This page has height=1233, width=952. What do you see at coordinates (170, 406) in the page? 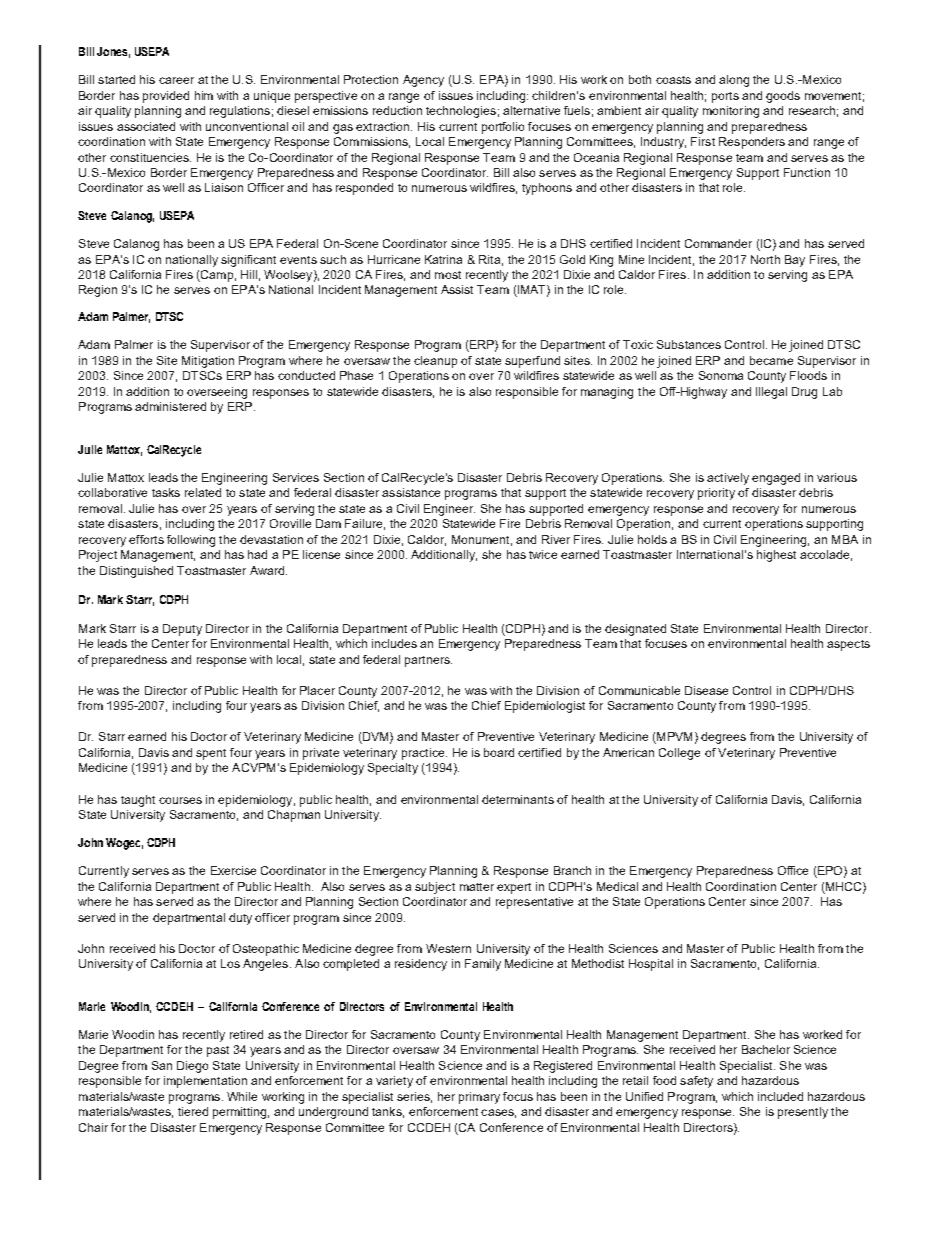
I see `administered` at bounding box center [170, 406].
